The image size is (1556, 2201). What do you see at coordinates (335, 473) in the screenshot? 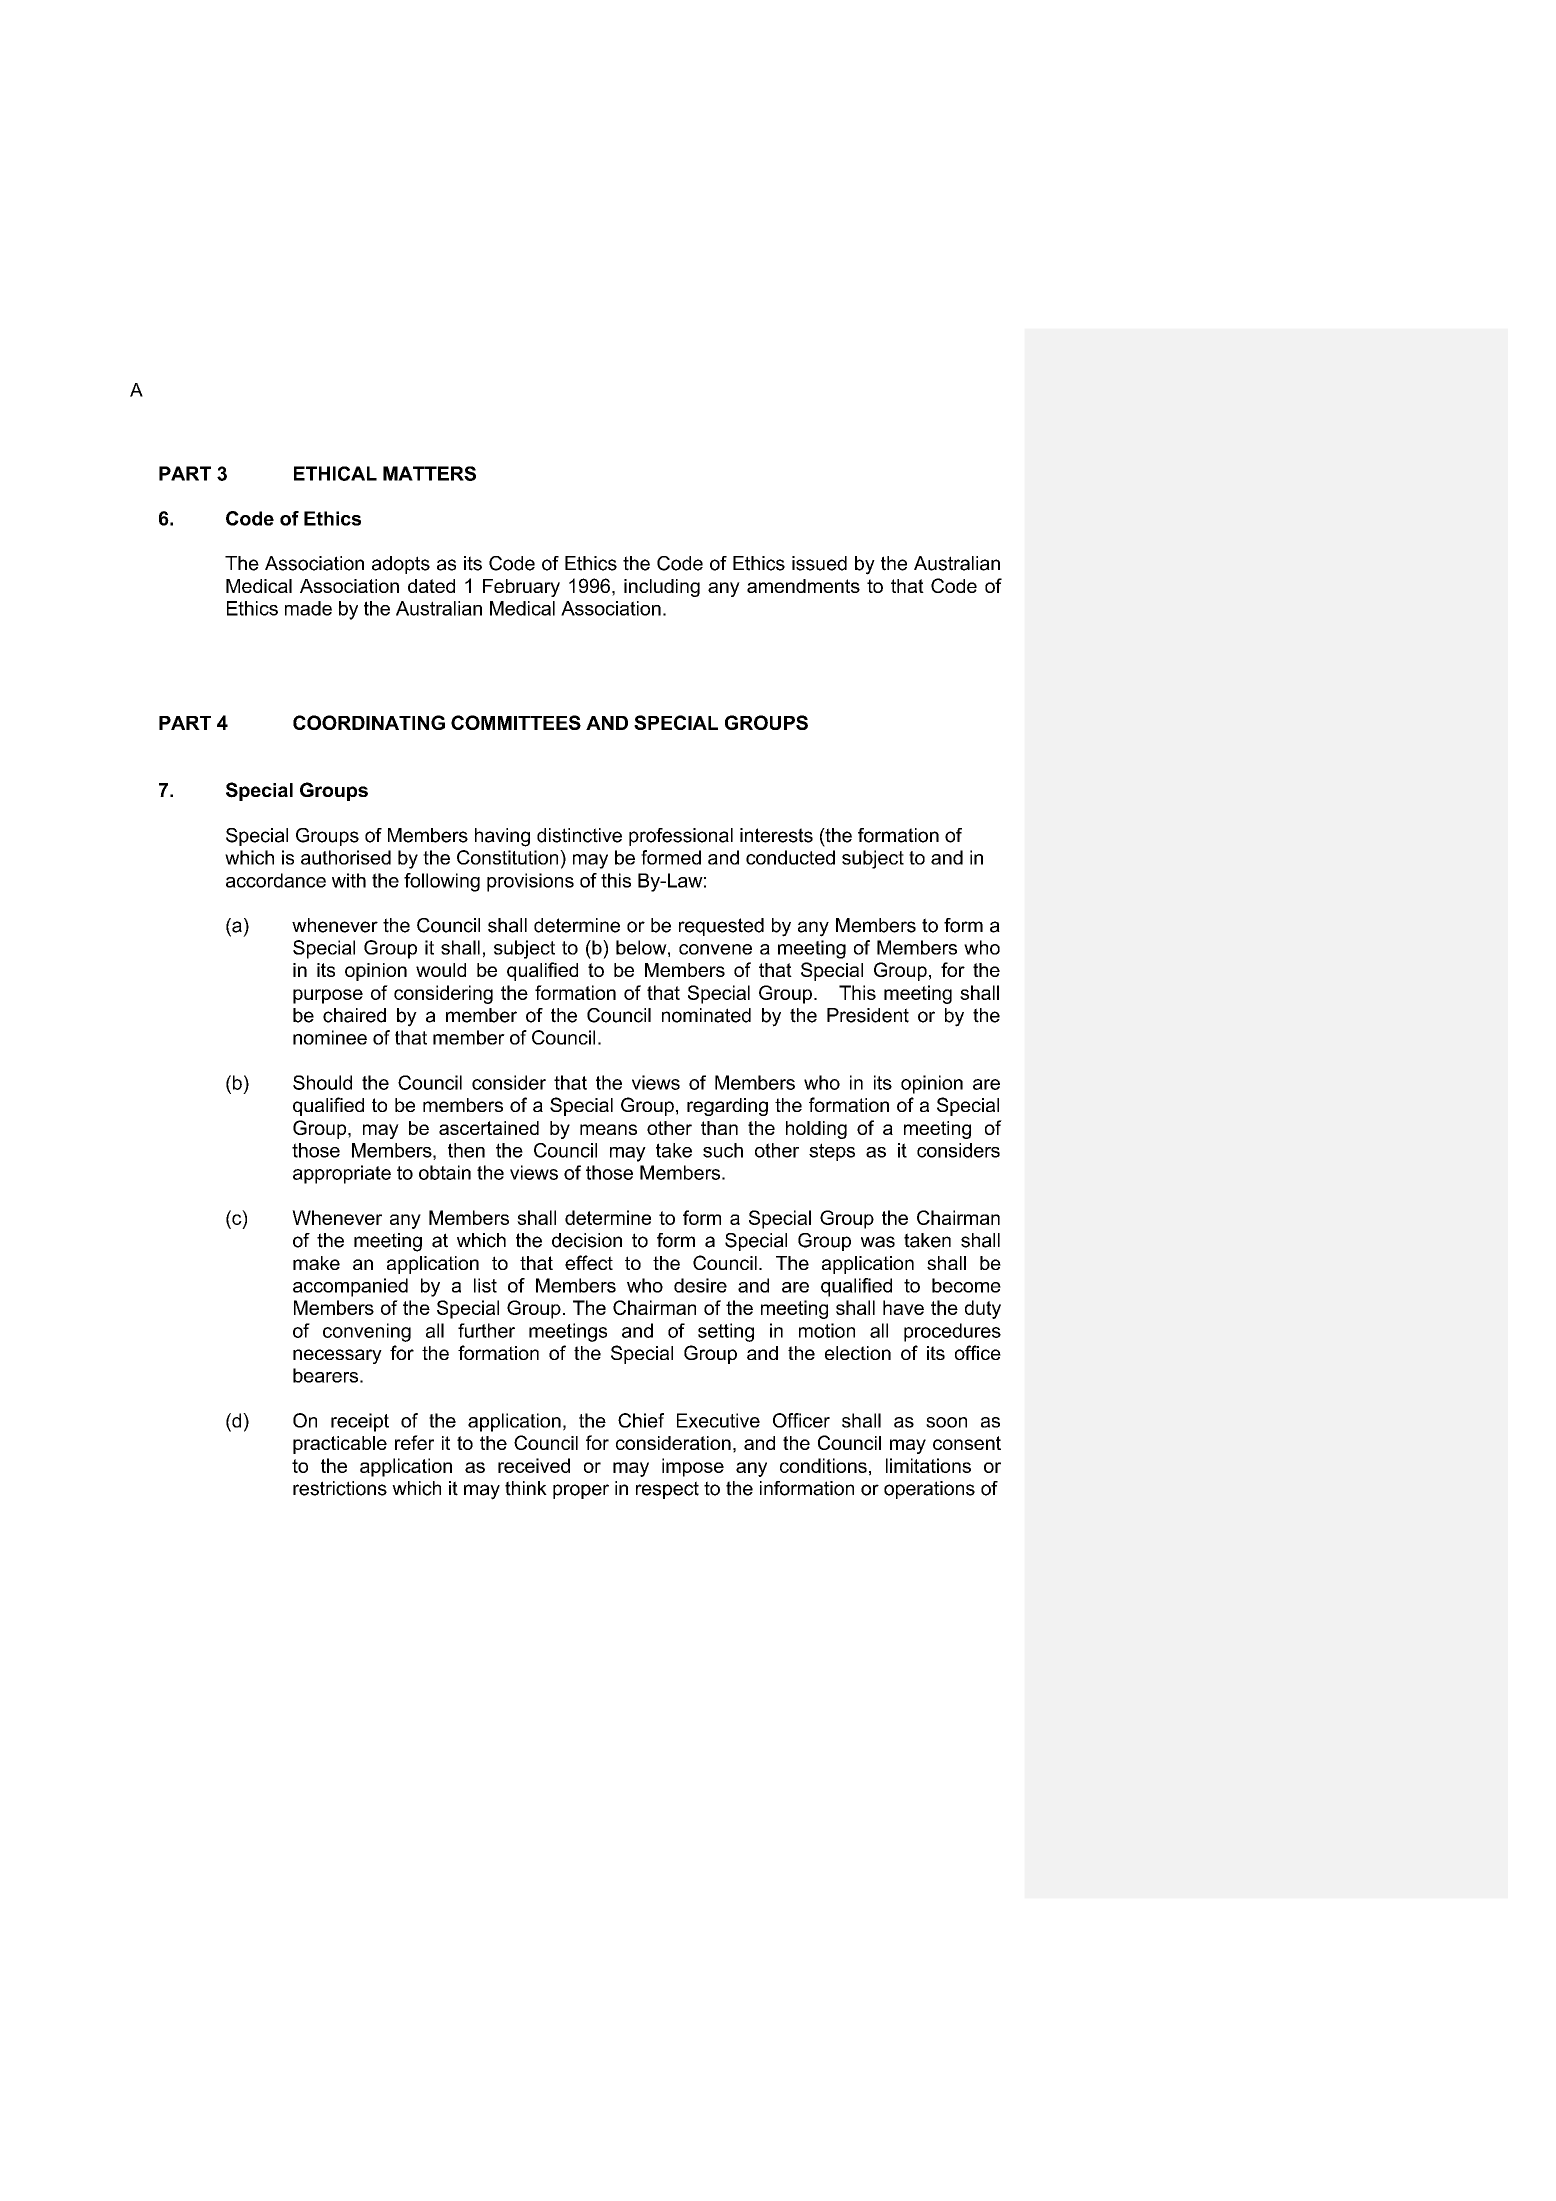
I see `ETHICAL` at bounding box center [335, 473].
